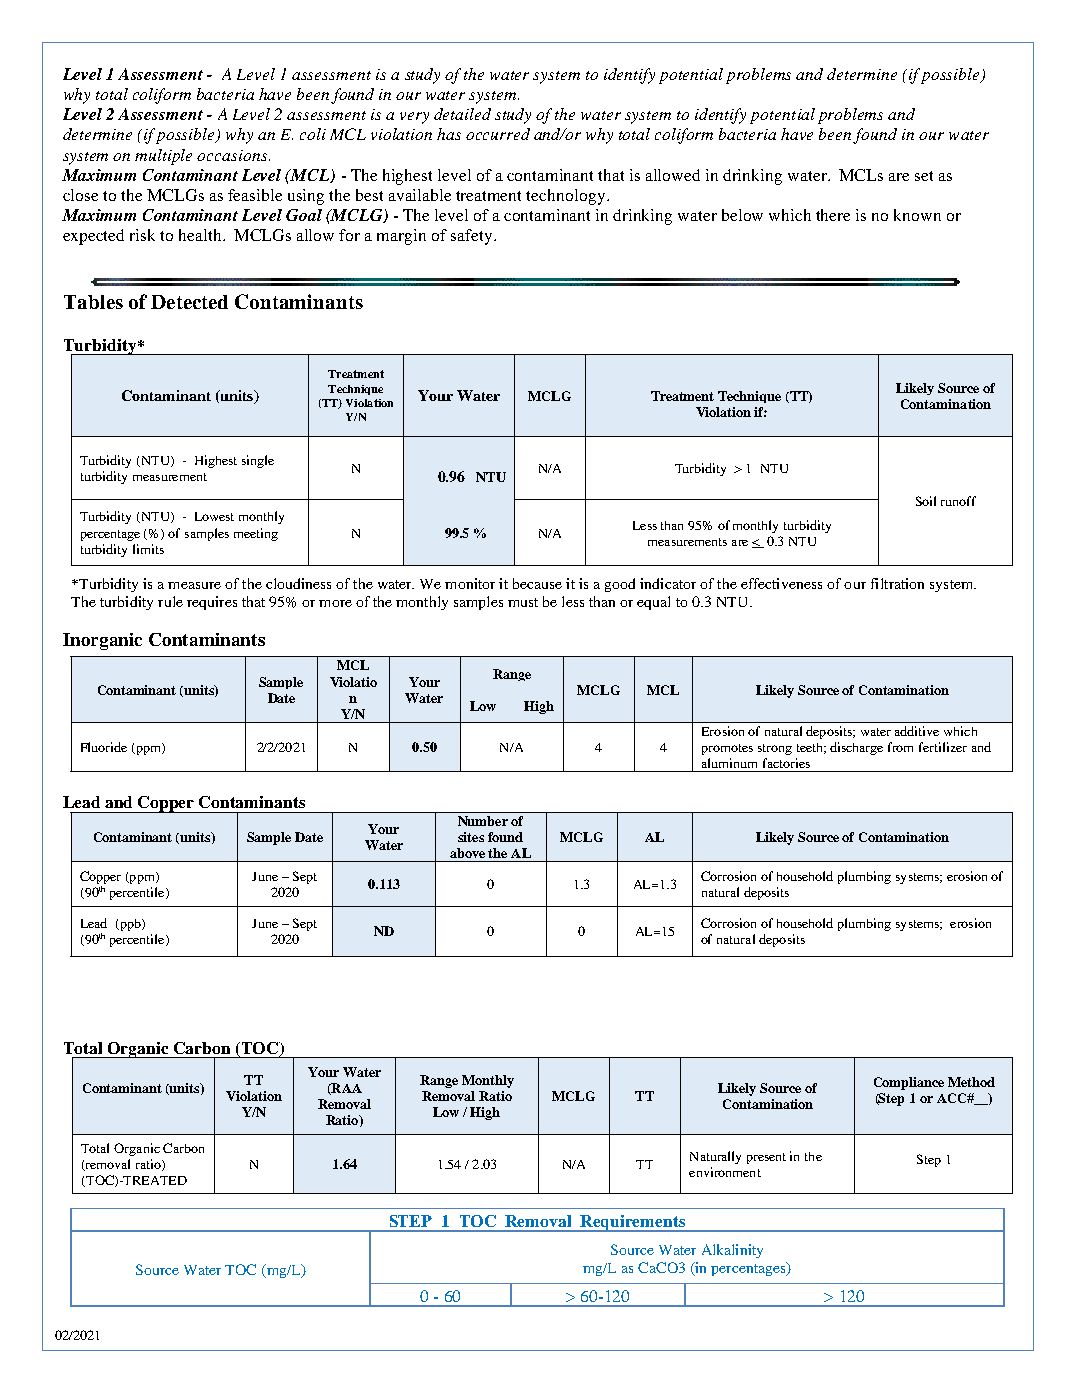 Image resolution: width=1076 pixels, height=1393 pixels. Describe the element at coordinates (924, 176) in the image. I see `set` at that location.
